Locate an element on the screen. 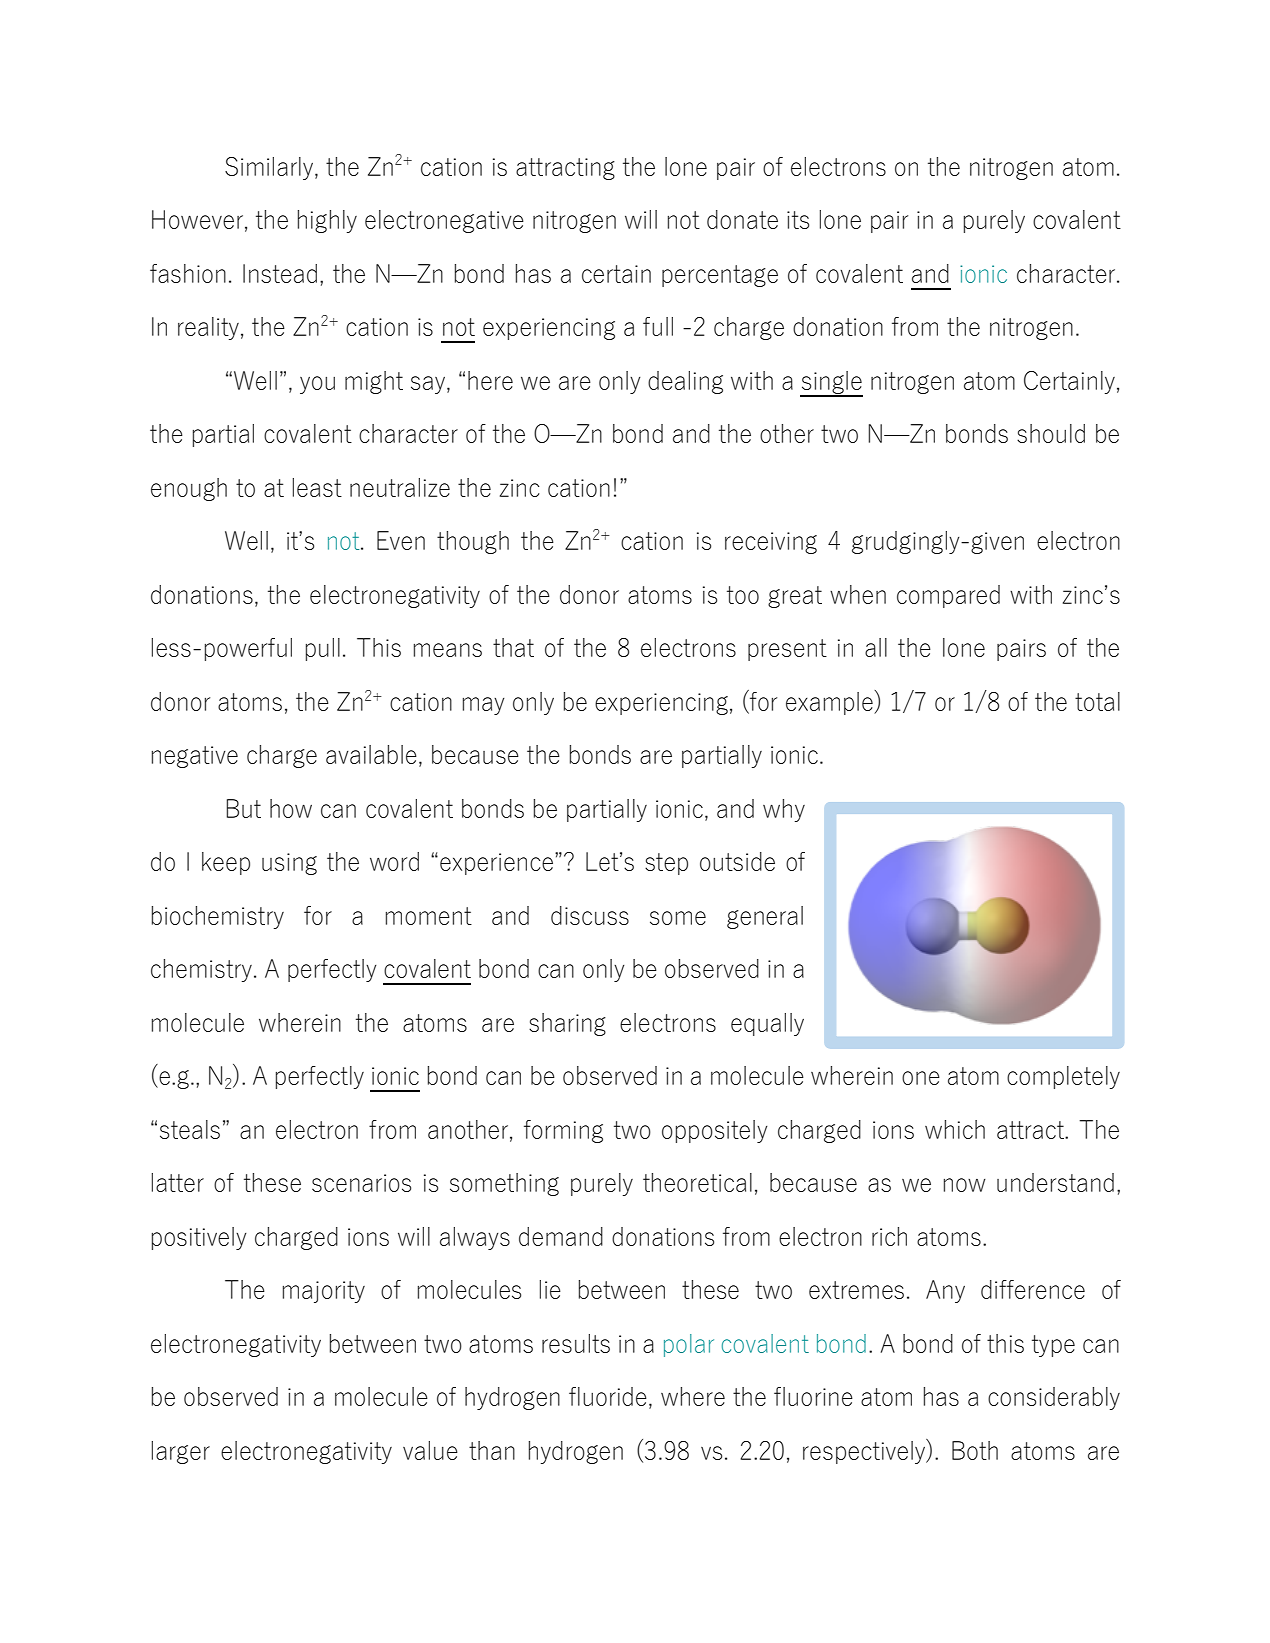  its is located at coordinates (798, 220).
